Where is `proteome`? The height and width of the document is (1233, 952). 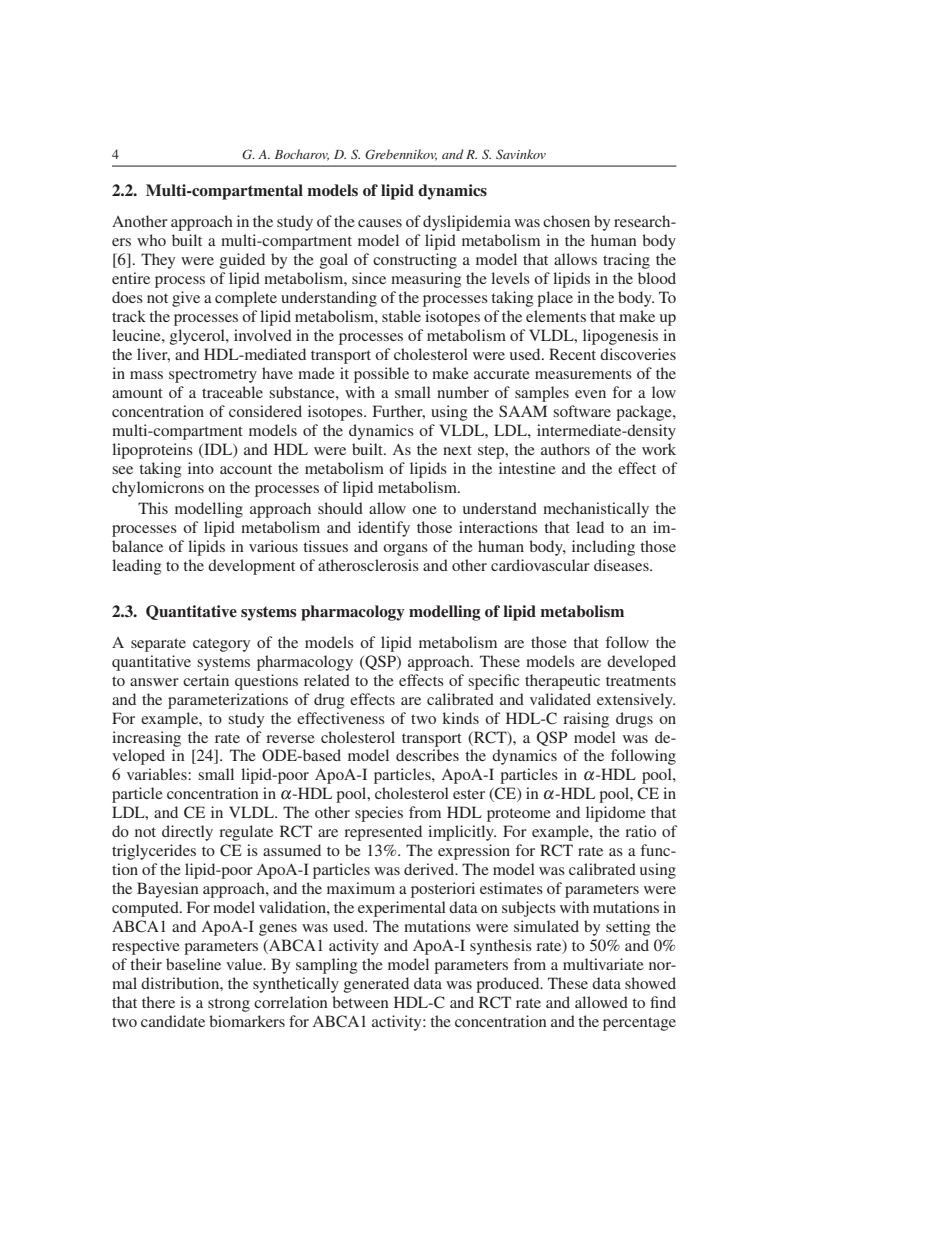
proteome is located at coordinates (519, 815).
